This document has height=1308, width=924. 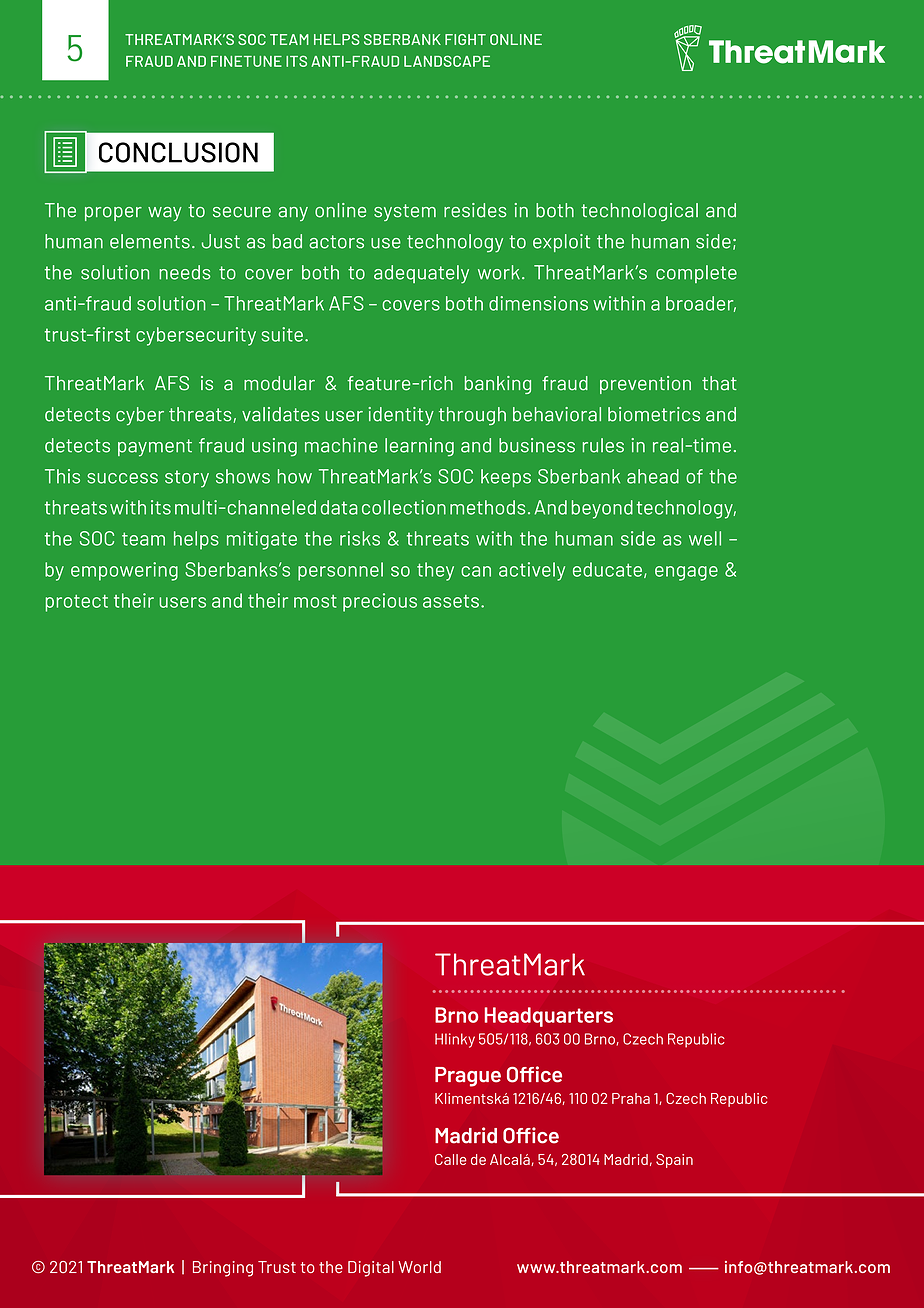 I want to click on Spain, so click(x=674, y=1161).
